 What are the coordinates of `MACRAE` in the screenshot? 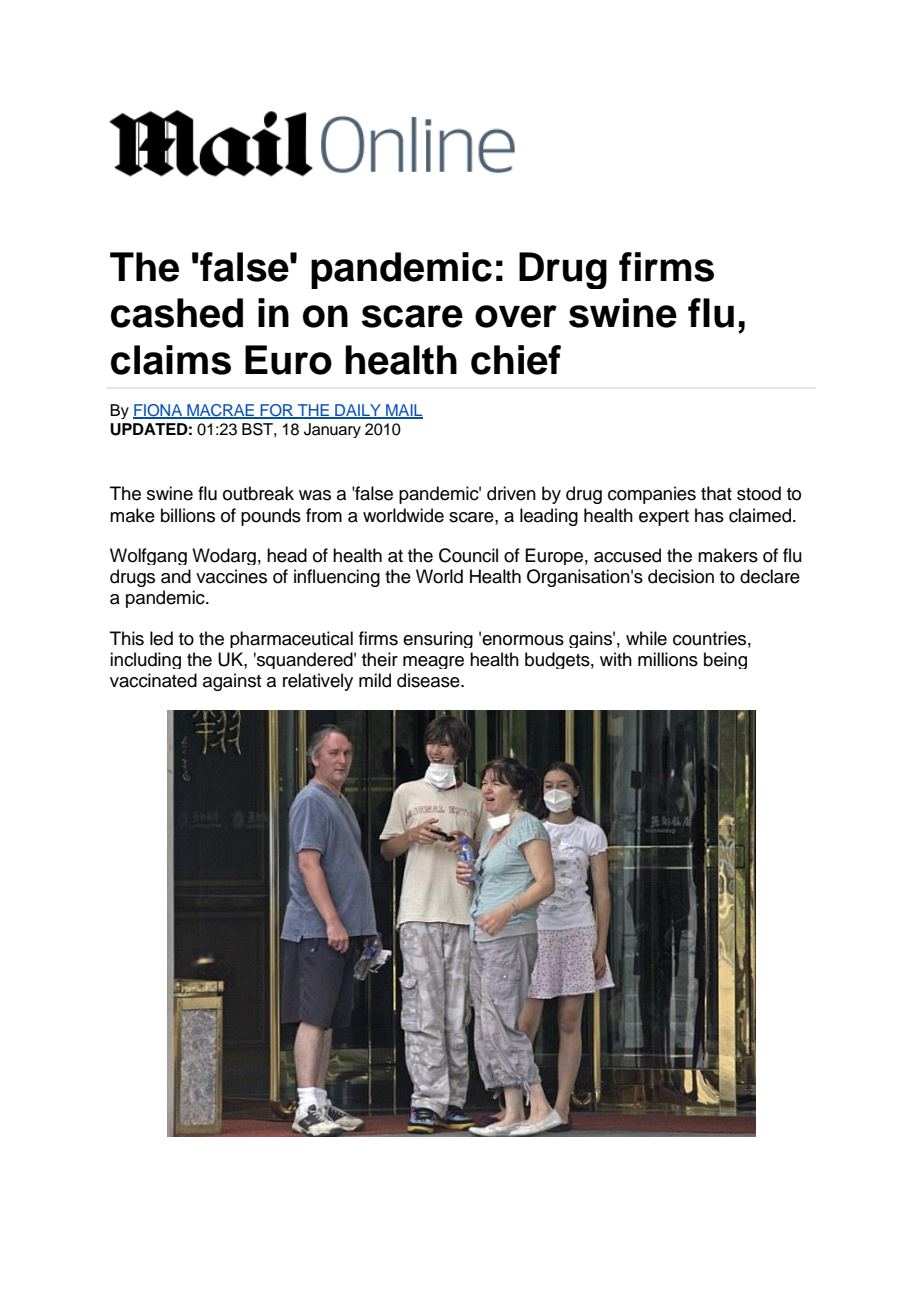 It's located at (221, 411).
